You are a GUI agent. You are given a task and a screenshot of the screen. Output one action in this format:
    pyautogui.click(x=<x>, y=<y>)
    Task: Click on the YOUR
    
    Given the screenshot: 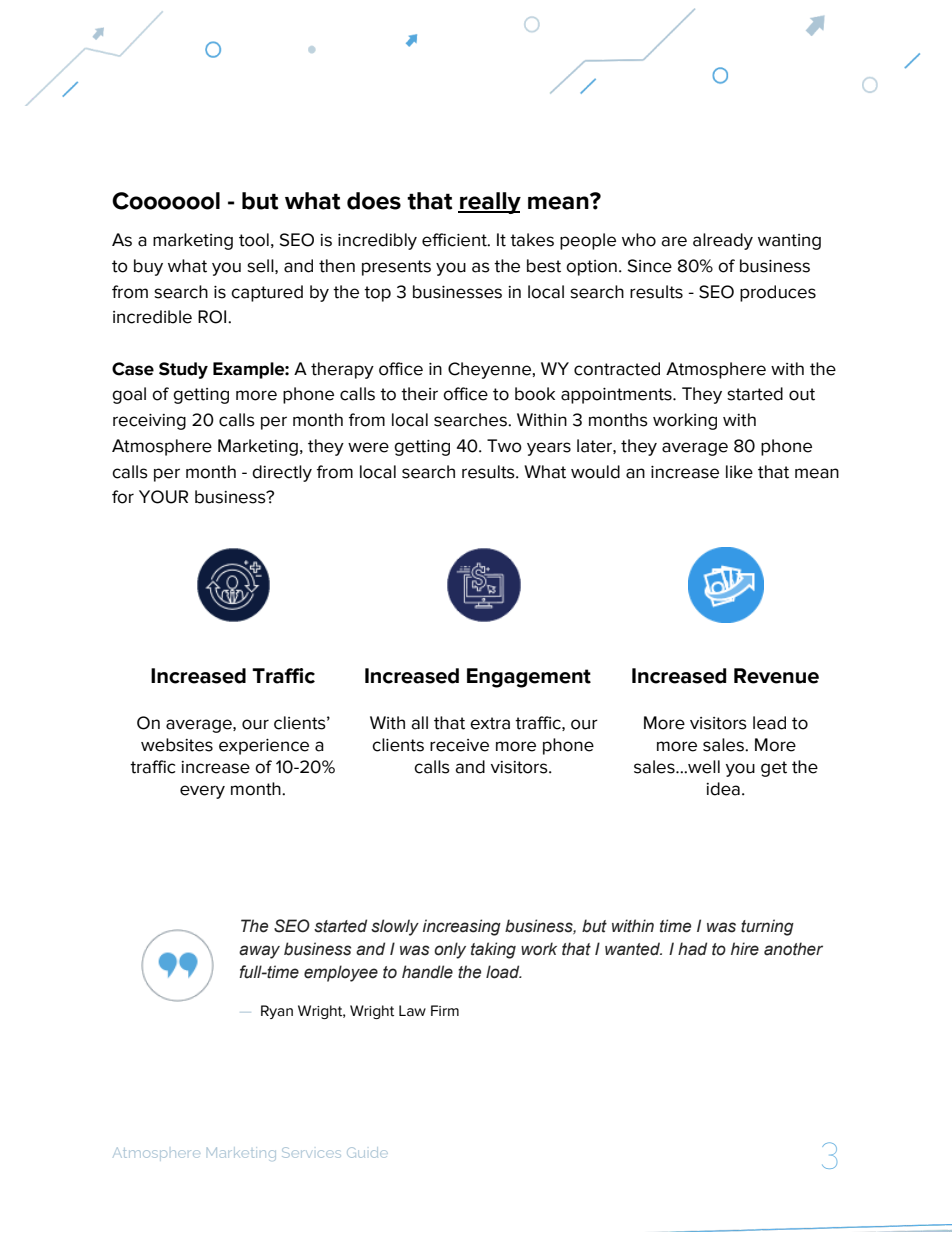 What is the action you would take?
    pyautogui.click(x=163, y=497)
